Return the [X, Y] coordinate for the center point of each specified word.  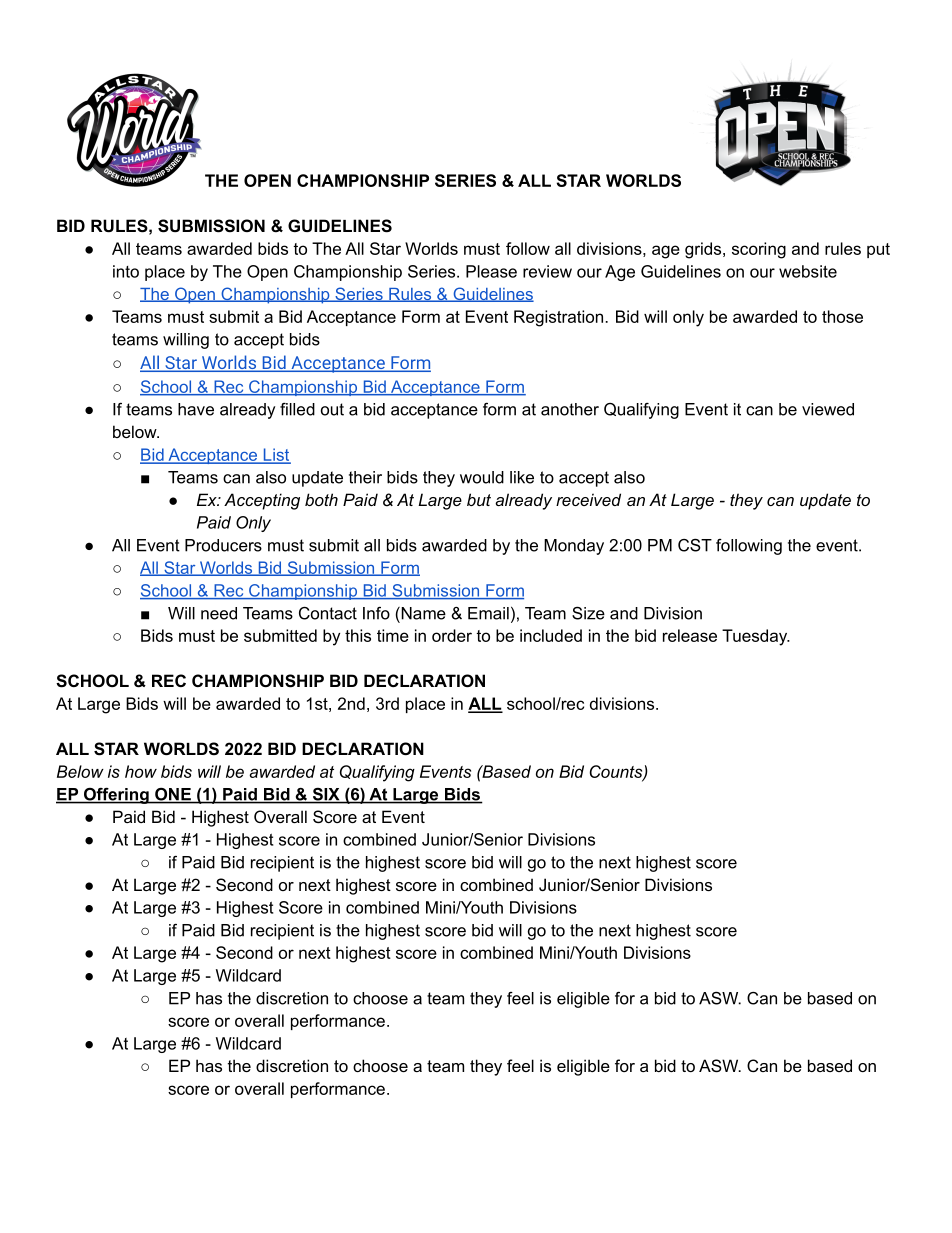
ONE [173, 795]
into [126, 271]
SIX [326, 795]
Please [491, 271]
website [808, 271]
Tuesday [756, 637]
